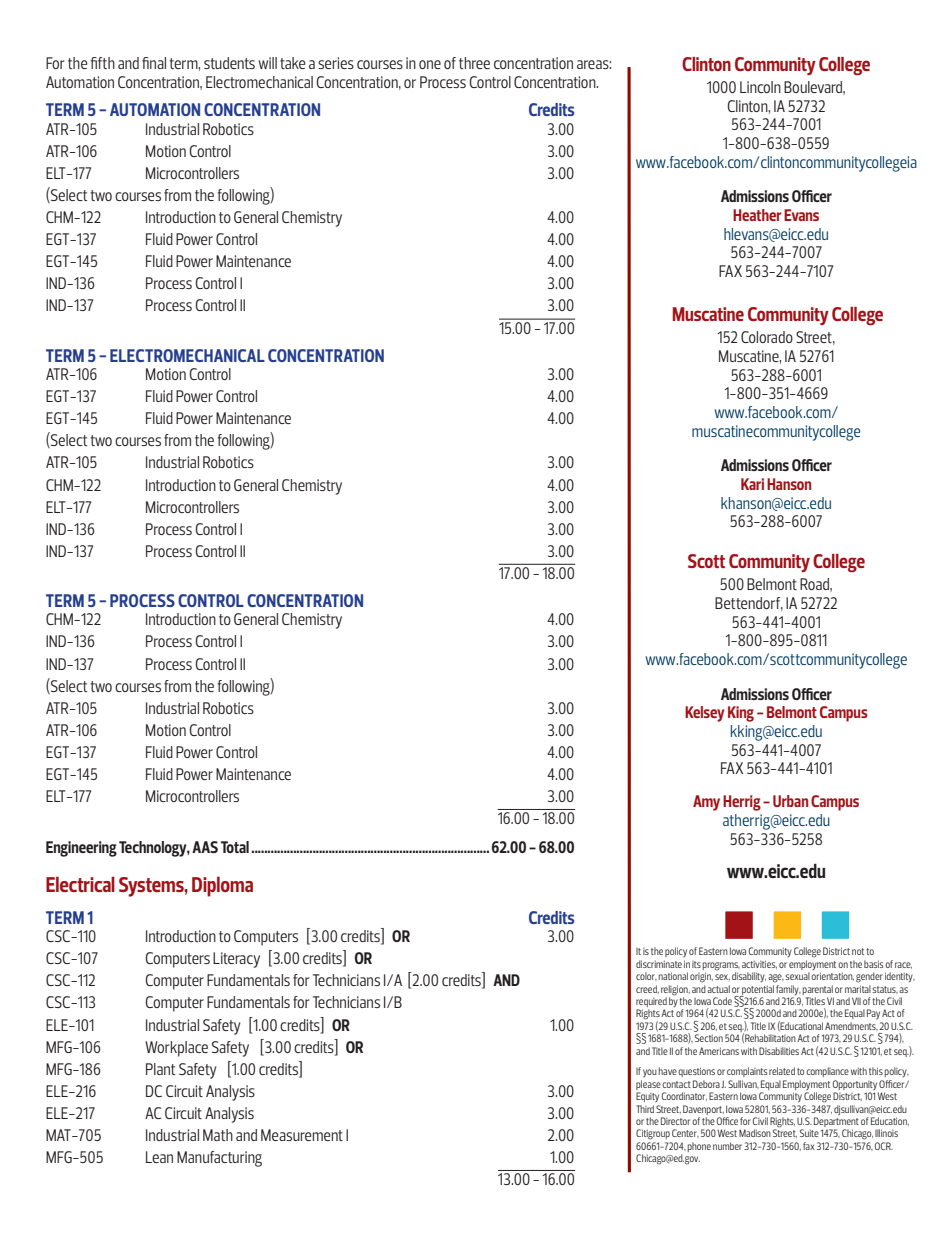  What do you see at coordinates (218, 1135) in the image?
I see `Math` at bounding box center [218, 1135].
